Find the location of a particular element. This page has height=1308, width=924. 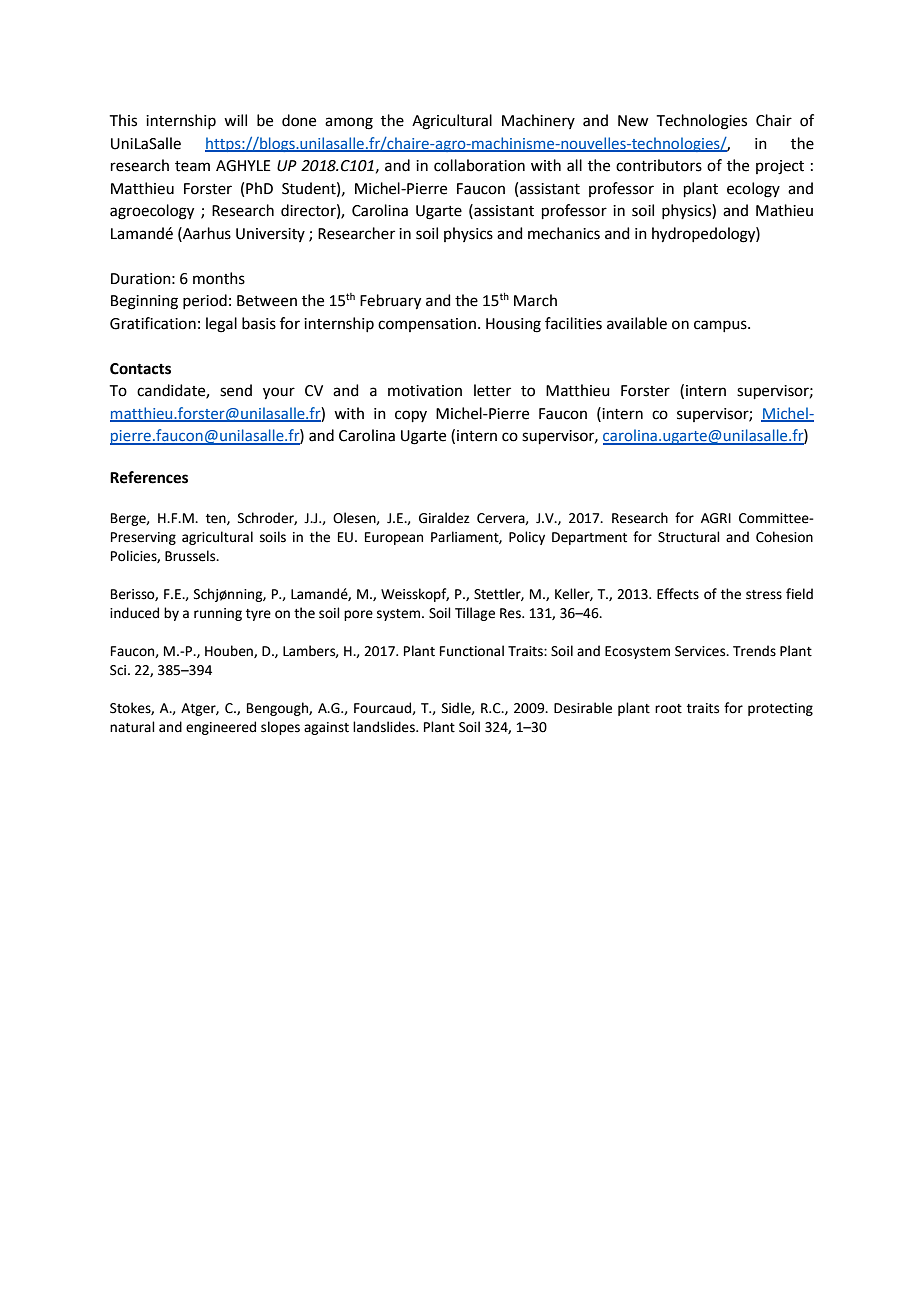

collaboration is located at coordinates (479, 165).
